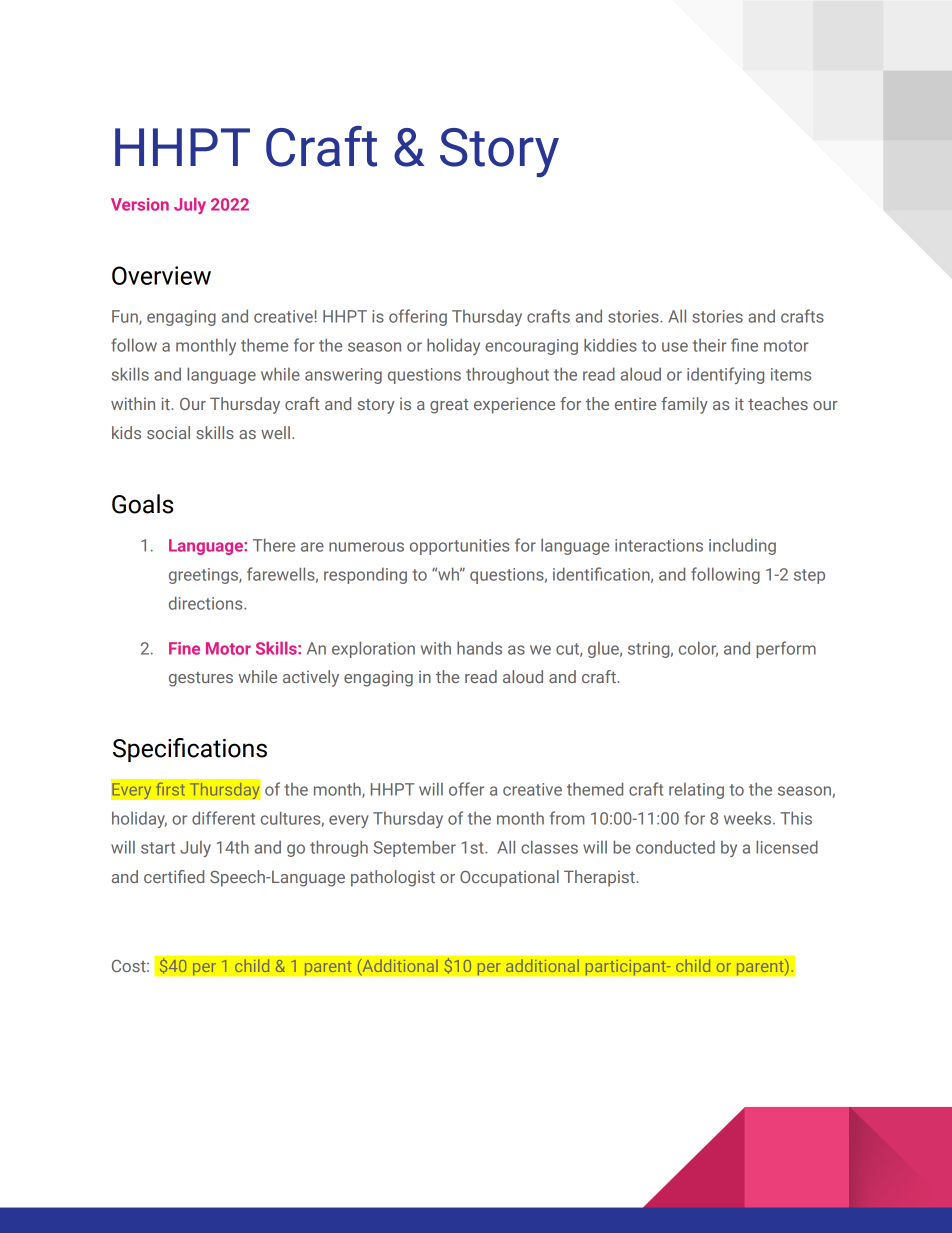 This image has width=952, height=1233. What do you see at coordinates (140, 204) in the image?
I see `Version` at bounding box center [140, 204].
